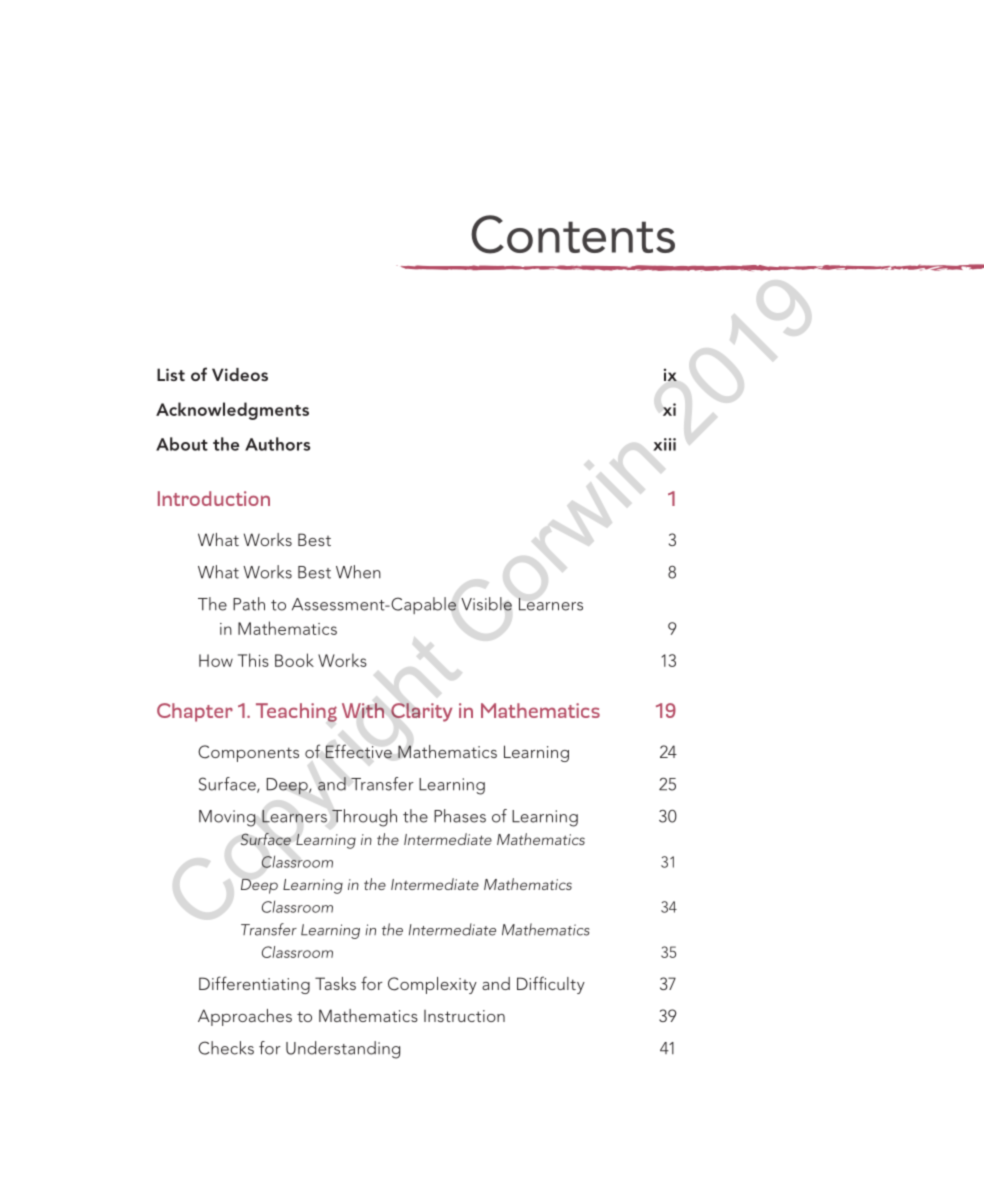 Image resolution: width=984 pixels, height=1204 pixels. I want to click on xiii, so click(664, 444).
